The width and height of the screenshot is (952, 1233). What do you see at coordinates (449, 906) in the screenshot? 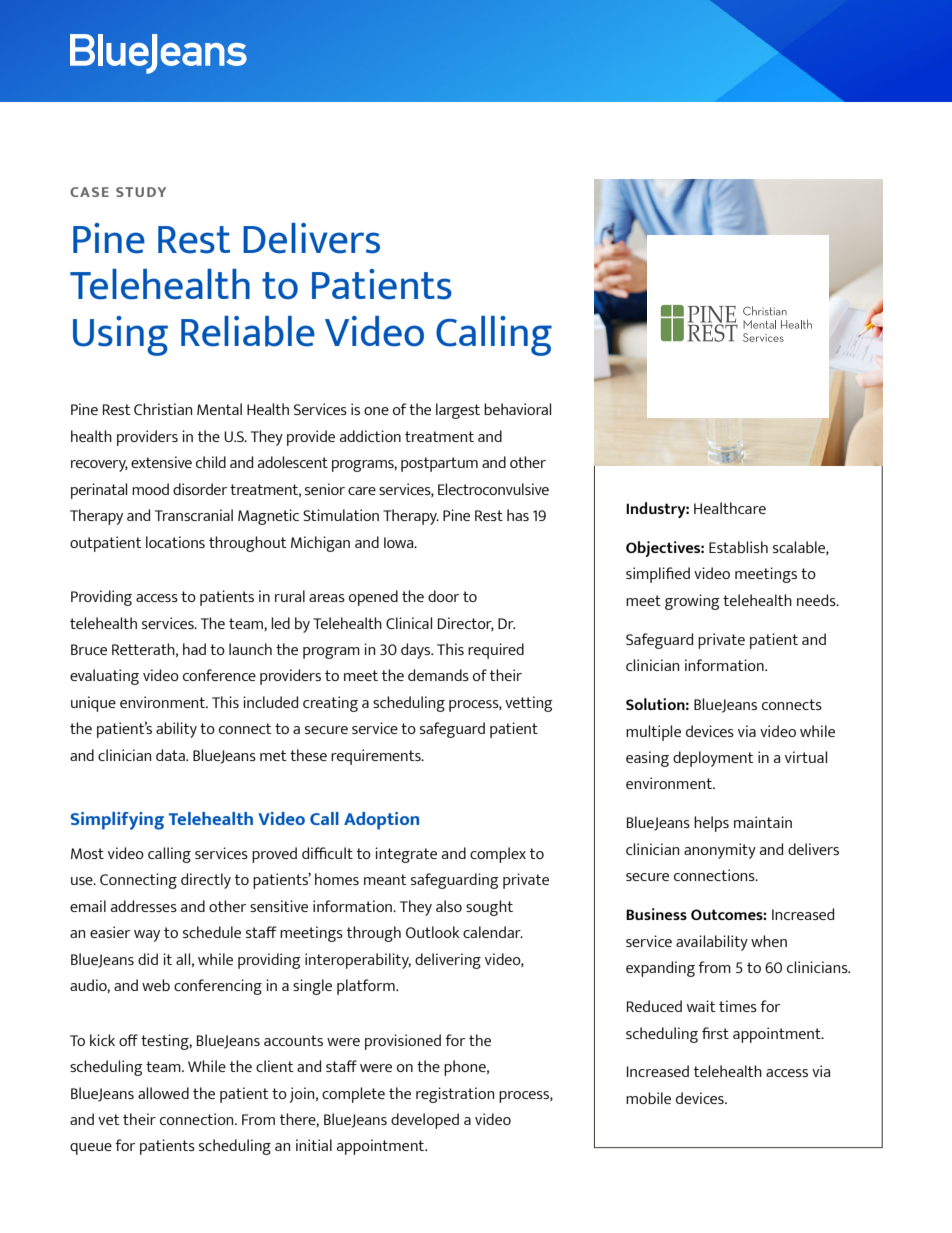
I see `also` at bounding box center [449, 906].
